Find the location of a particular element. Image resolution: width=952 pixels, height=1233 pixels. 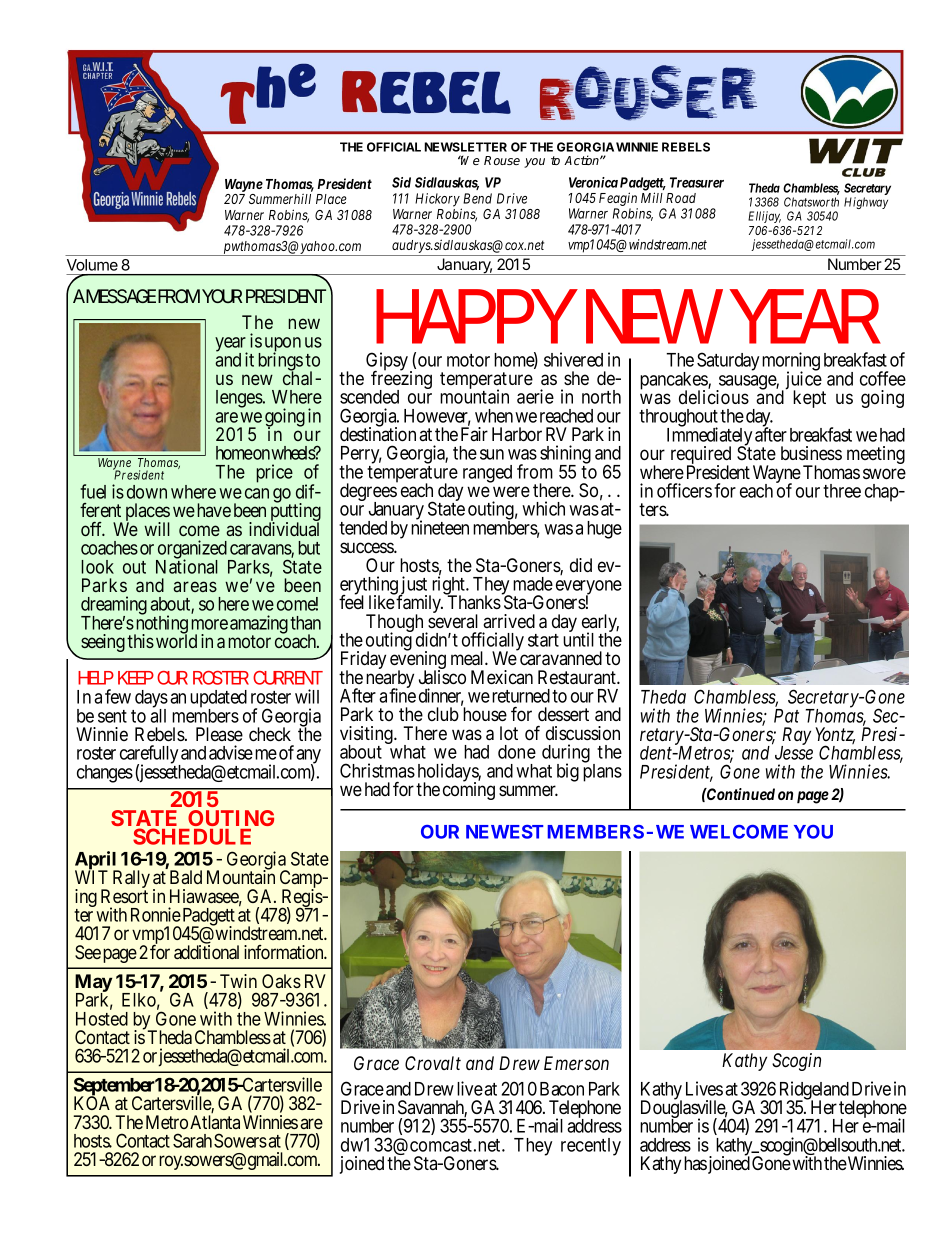

recently is located at coordinates (591, 1147).
